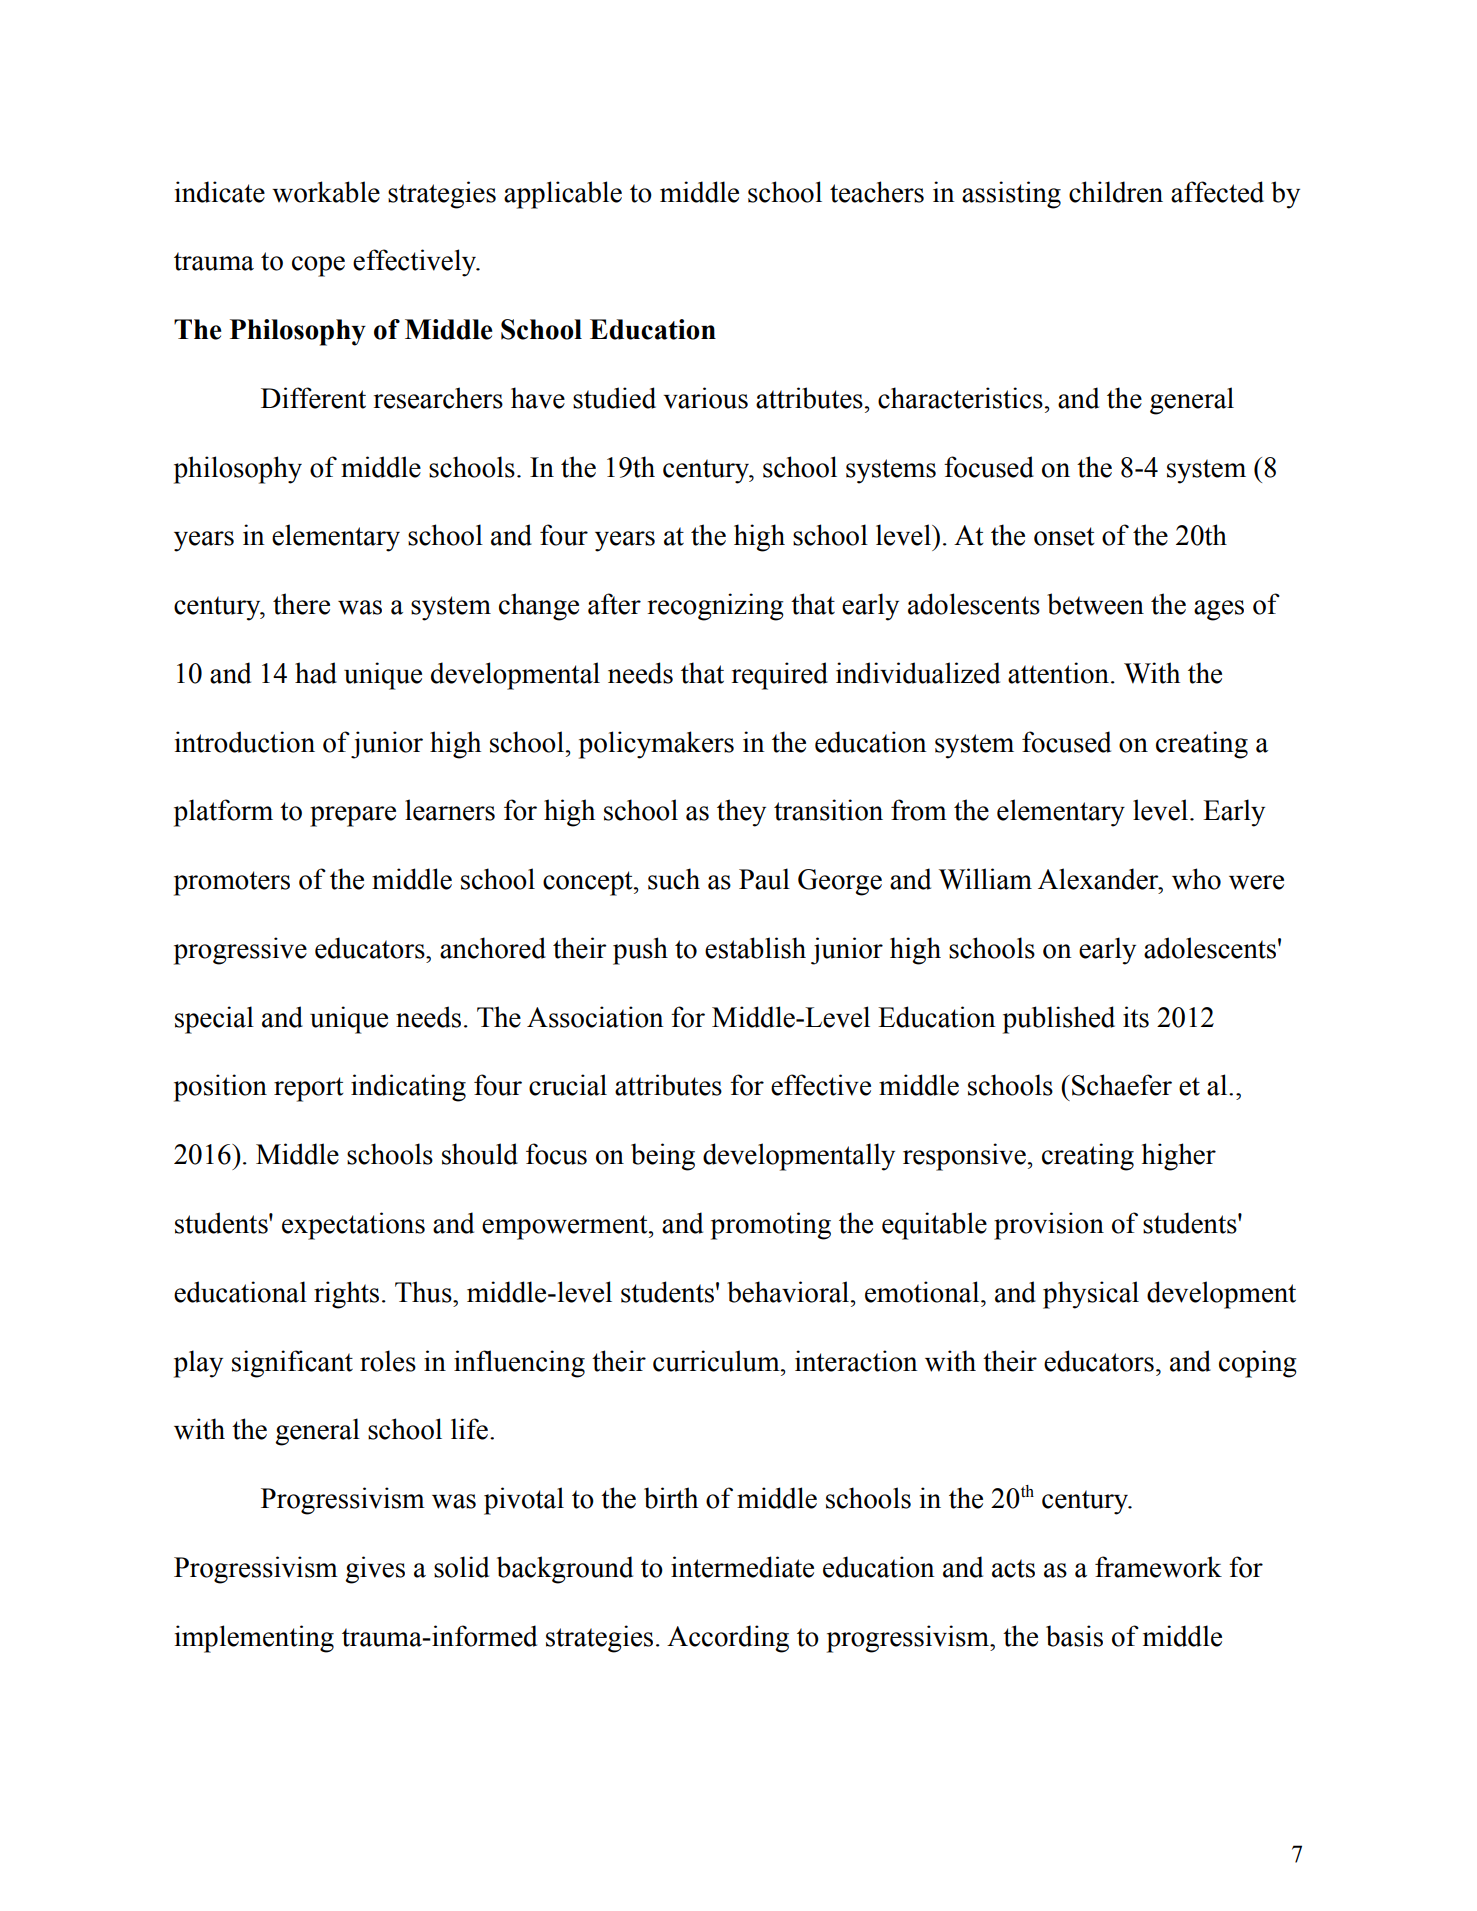  Describe the element at coordinates (1116, 192) in the screenshot. I see `children` at that location.
